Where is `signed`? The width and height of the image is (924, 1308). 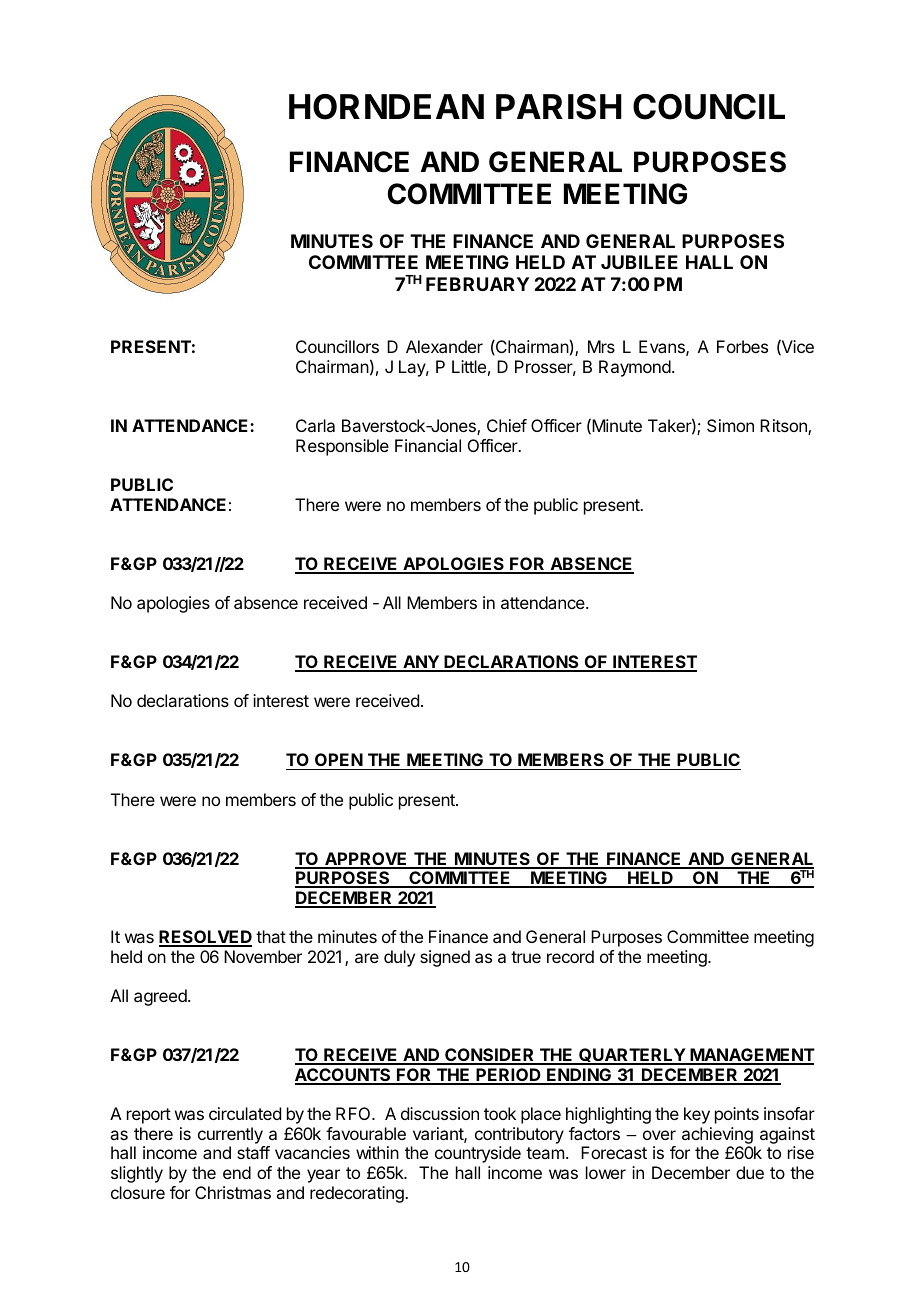
signed is located at coordinates (445, 958).
